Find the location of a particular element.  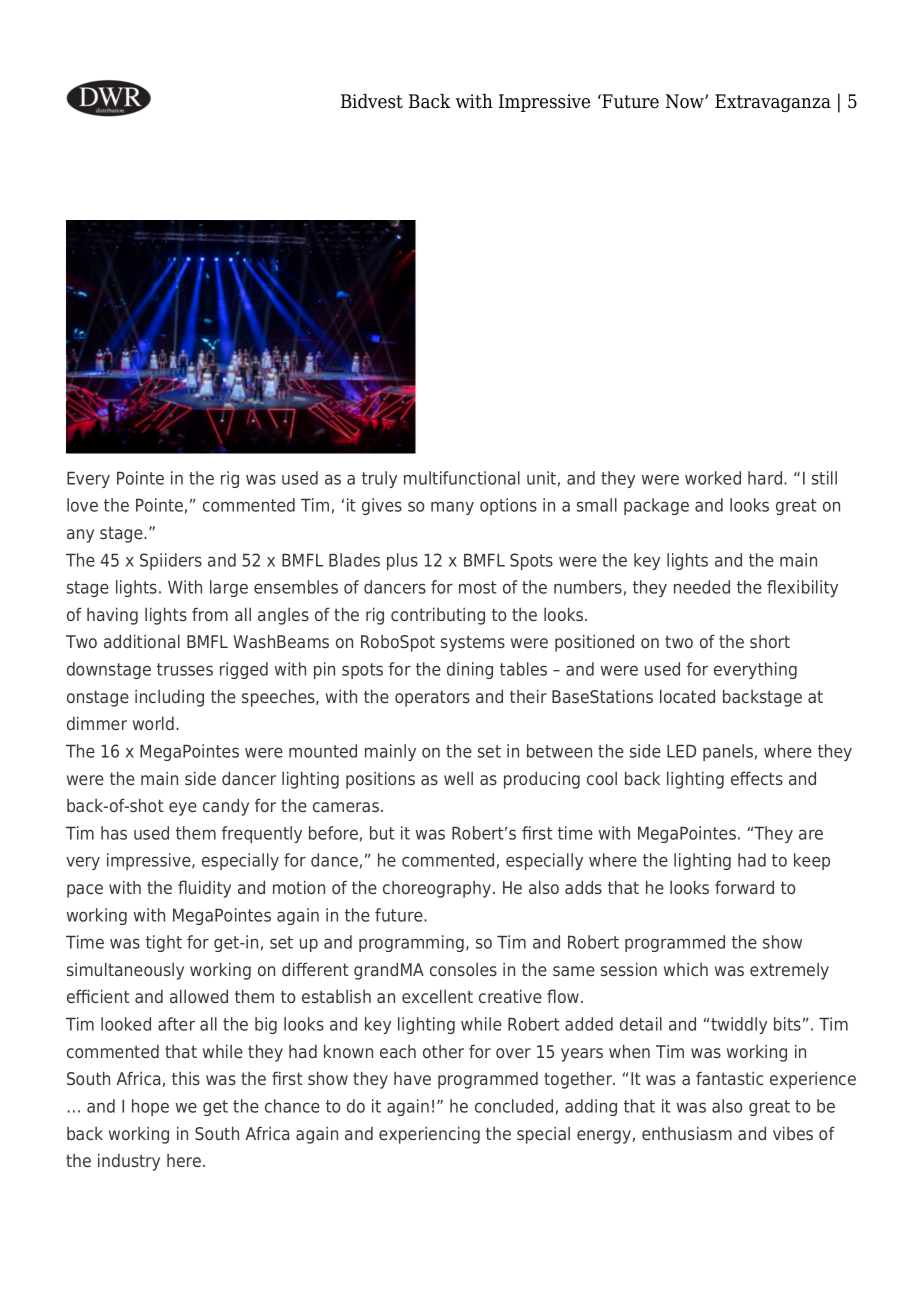

hope is located at coordinates (150, 1107).
